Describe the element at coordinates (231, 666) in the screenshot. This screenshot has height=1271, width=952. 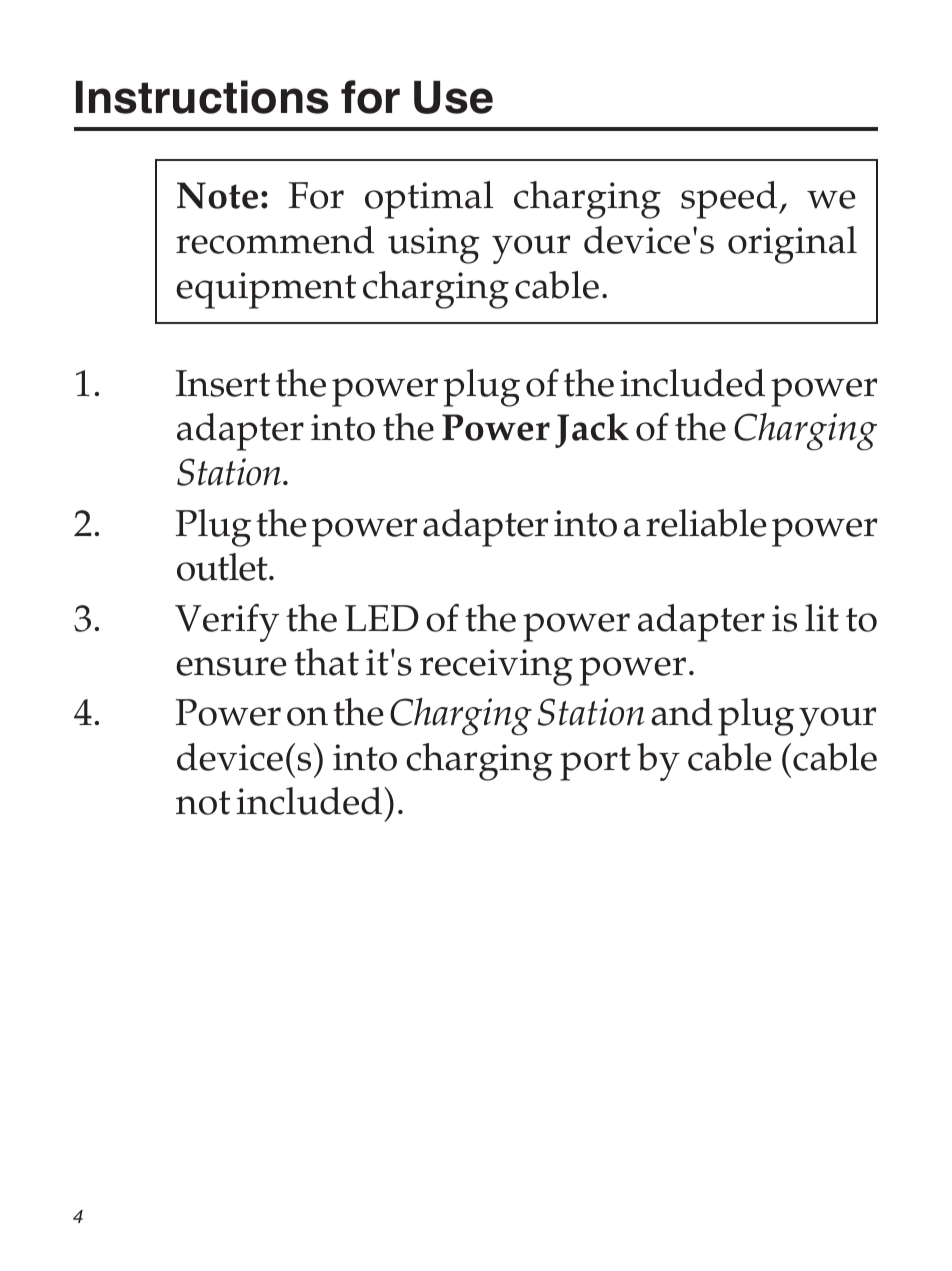
I see `ensure` at that location.
